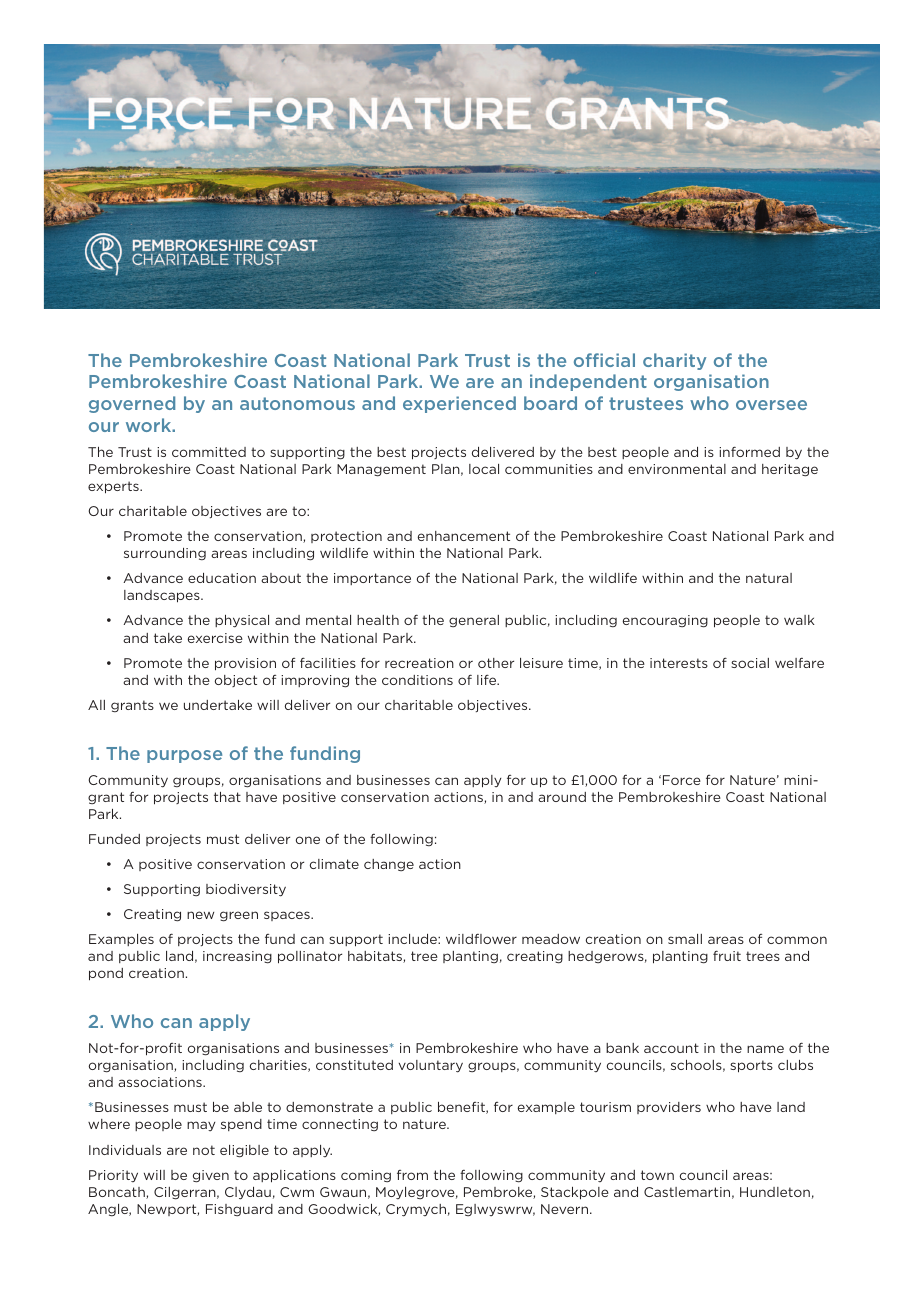  Describe the element at coordinates (657, 1175) in the image. I see `town` at that location.
